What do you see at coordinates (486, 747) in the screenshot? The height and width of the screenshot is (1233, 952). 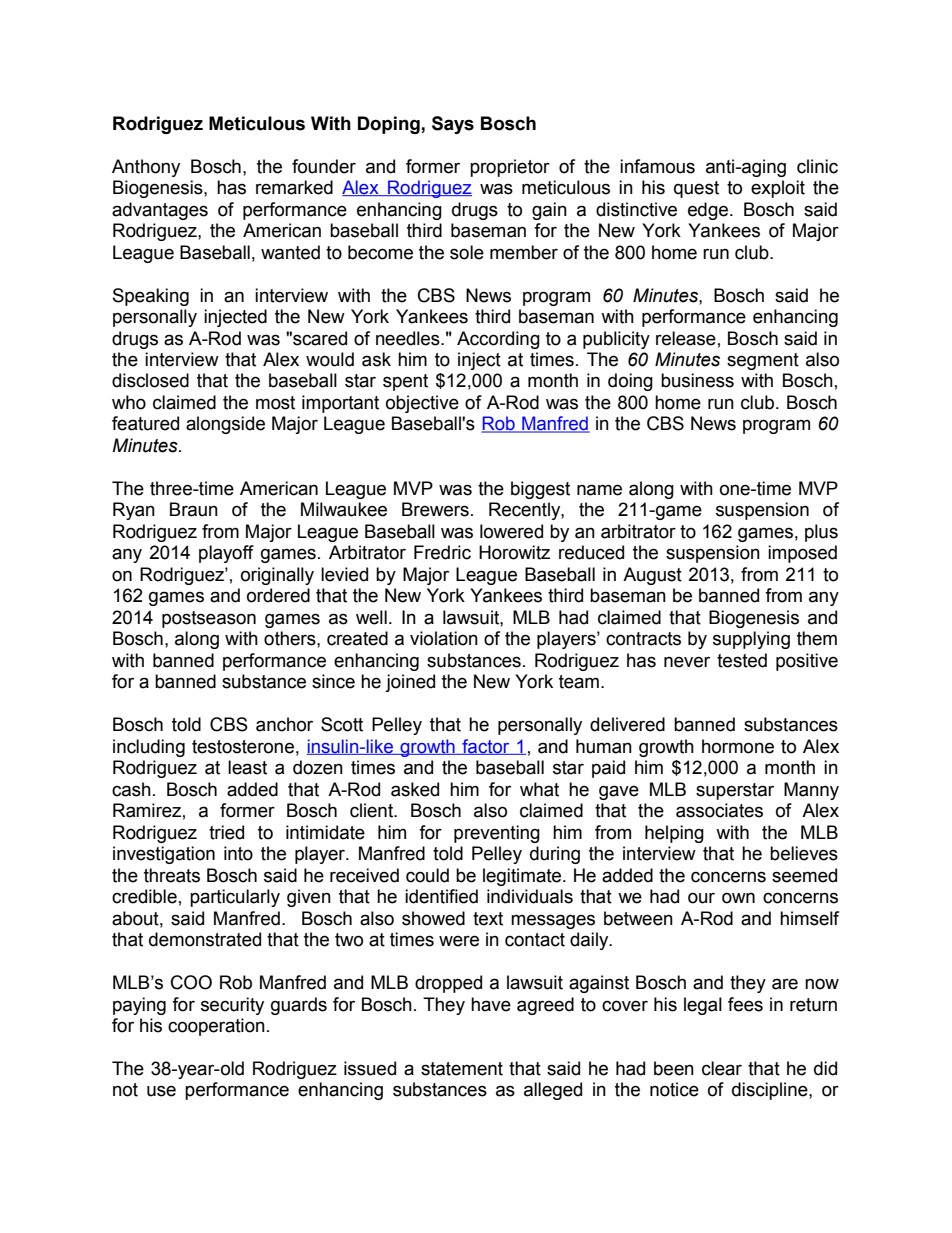 I see `factor` at bounding box center [486, 747].
